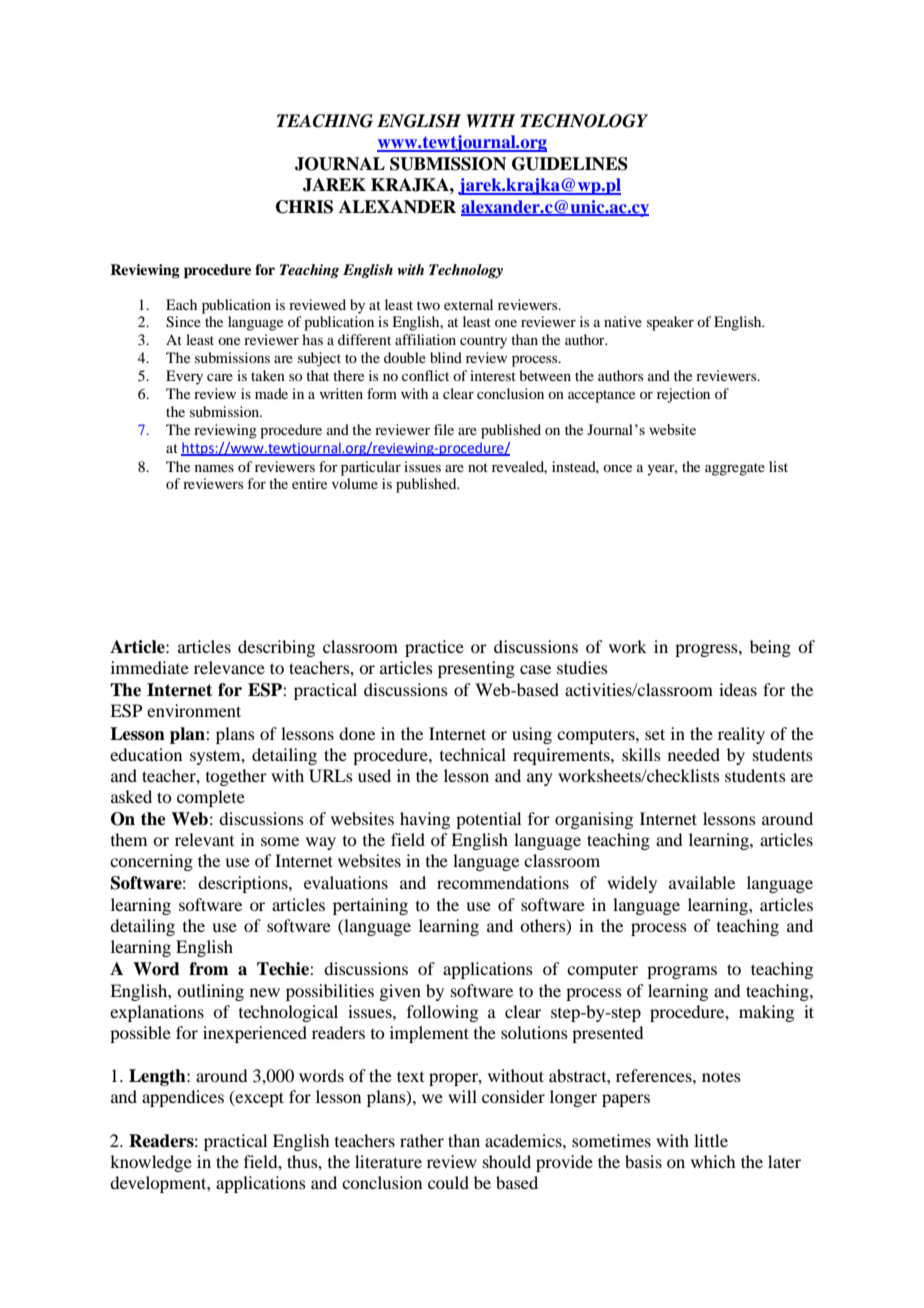 This screenshot has height=1308, width=924. What do you see at coordinates (422, 1140) in the screenshot?
I see `rather` at bounding box center [422, 1140].
